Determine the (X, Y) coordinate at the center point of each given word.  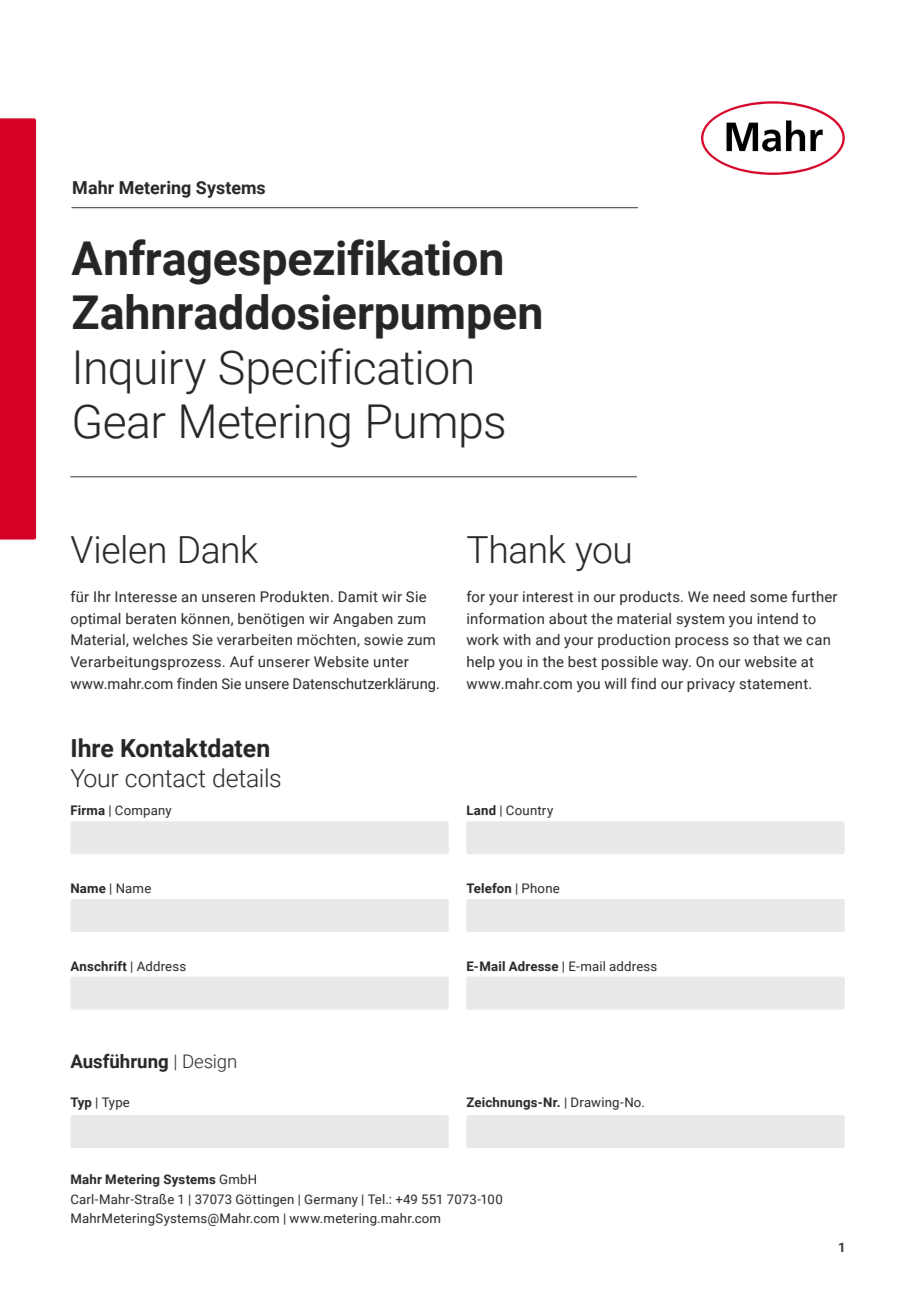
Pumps (436, 426)
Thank (516, 549)
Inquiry (141, 372)
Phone (541, 888)
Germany (331, 1200)
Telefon (488, 888)
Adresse (533, 966)
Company (143, 811)
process (702, 642)
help (481, 663)
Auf (242, 661)
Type (116, 1103)
